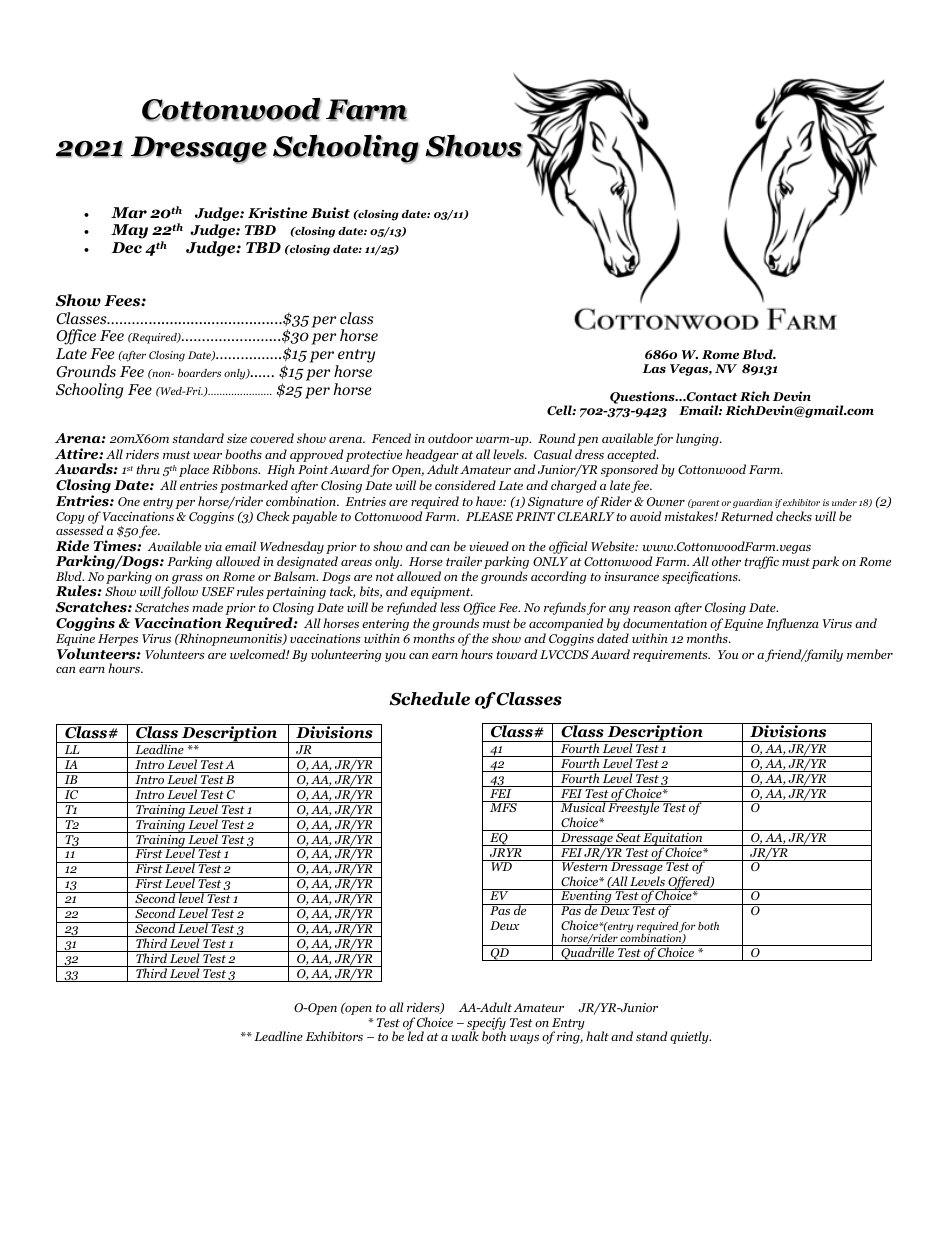 This document has width=952, height=1233. Describe the element at coordinates (277, 213) in the document. I see `Kristine` at that location.
